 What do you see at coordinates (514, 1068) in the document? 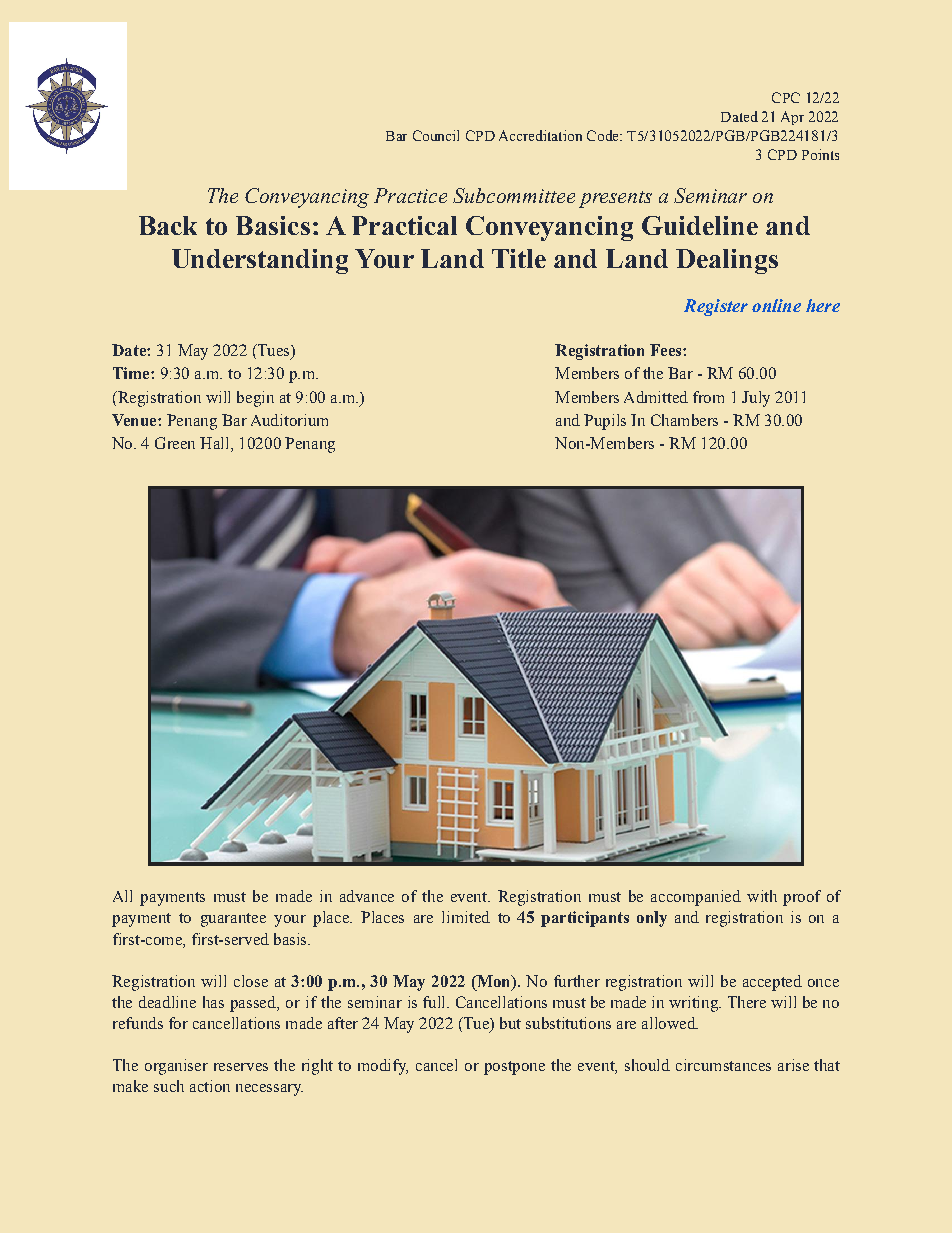
I see `postpone` at bounding box center [514, 1068].
